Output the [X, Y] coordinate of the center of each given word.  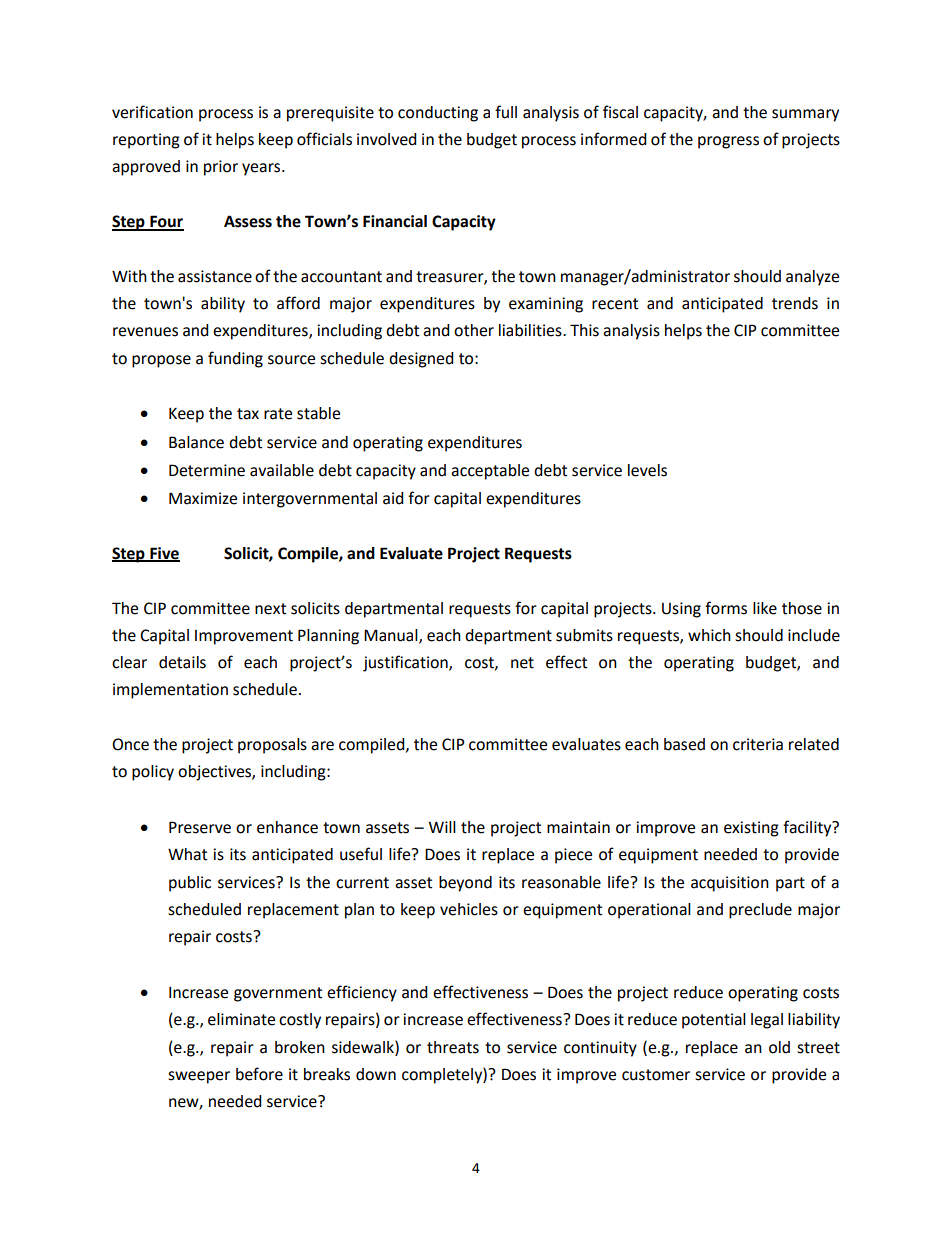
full [506, 112]
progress [728, 142]
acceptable [490, 472]
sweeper [199, 1077]
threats [453, 1047]
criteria [758, 744]
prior [221, 168]
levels [647, 470]
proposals [272, 746]
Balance [196, 442]
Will [442, 827]
